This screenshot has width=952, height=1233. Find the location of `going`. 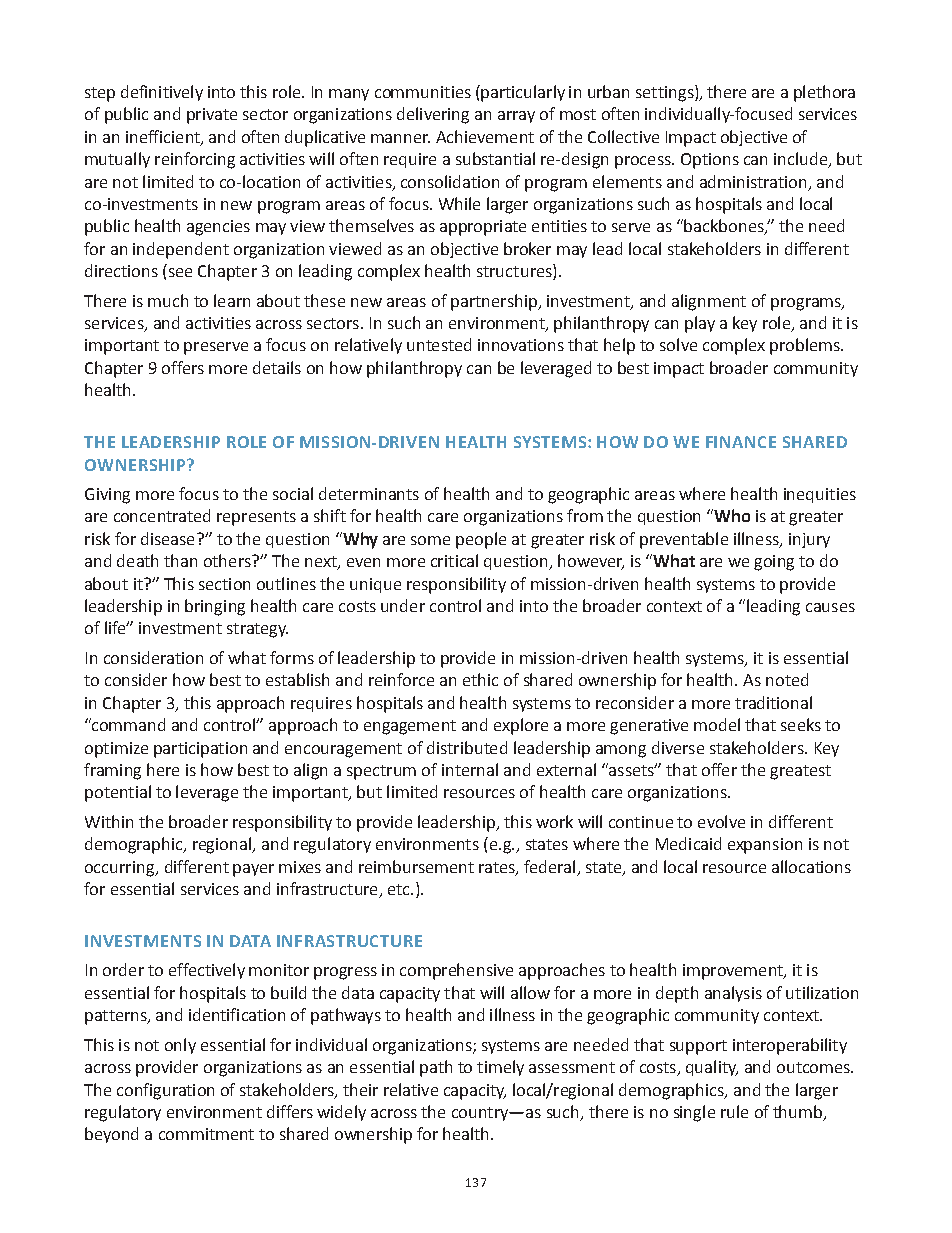

going is located at coordinates (774, 563).
